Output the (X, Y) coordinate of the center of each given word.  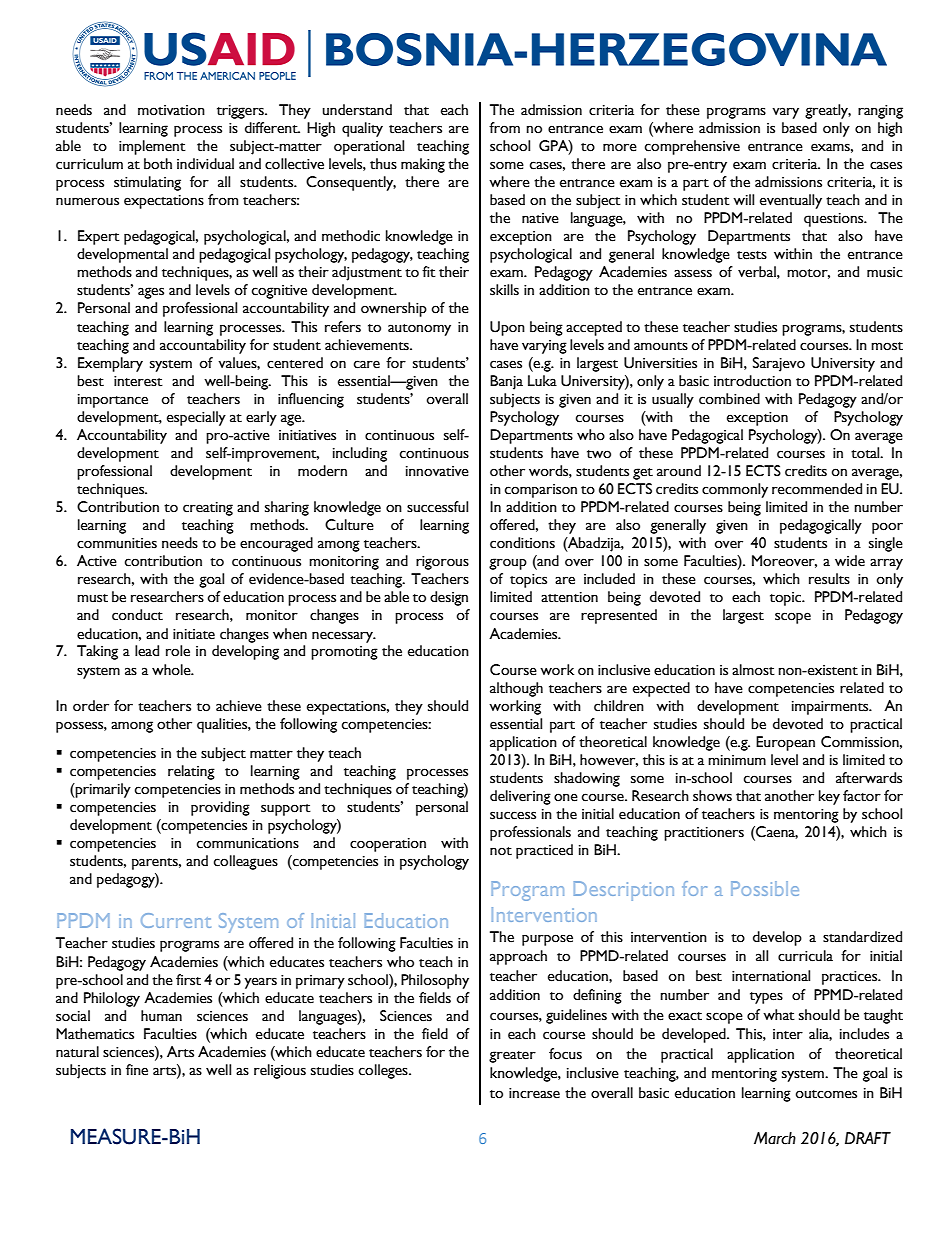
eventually (791, 201)
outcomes (826, 1094)
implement (152, 147)
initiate (194, 634)
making (423, 165)
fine (137, 1070)
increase (534, 1093)
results (829, 579)
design (449, 598)
